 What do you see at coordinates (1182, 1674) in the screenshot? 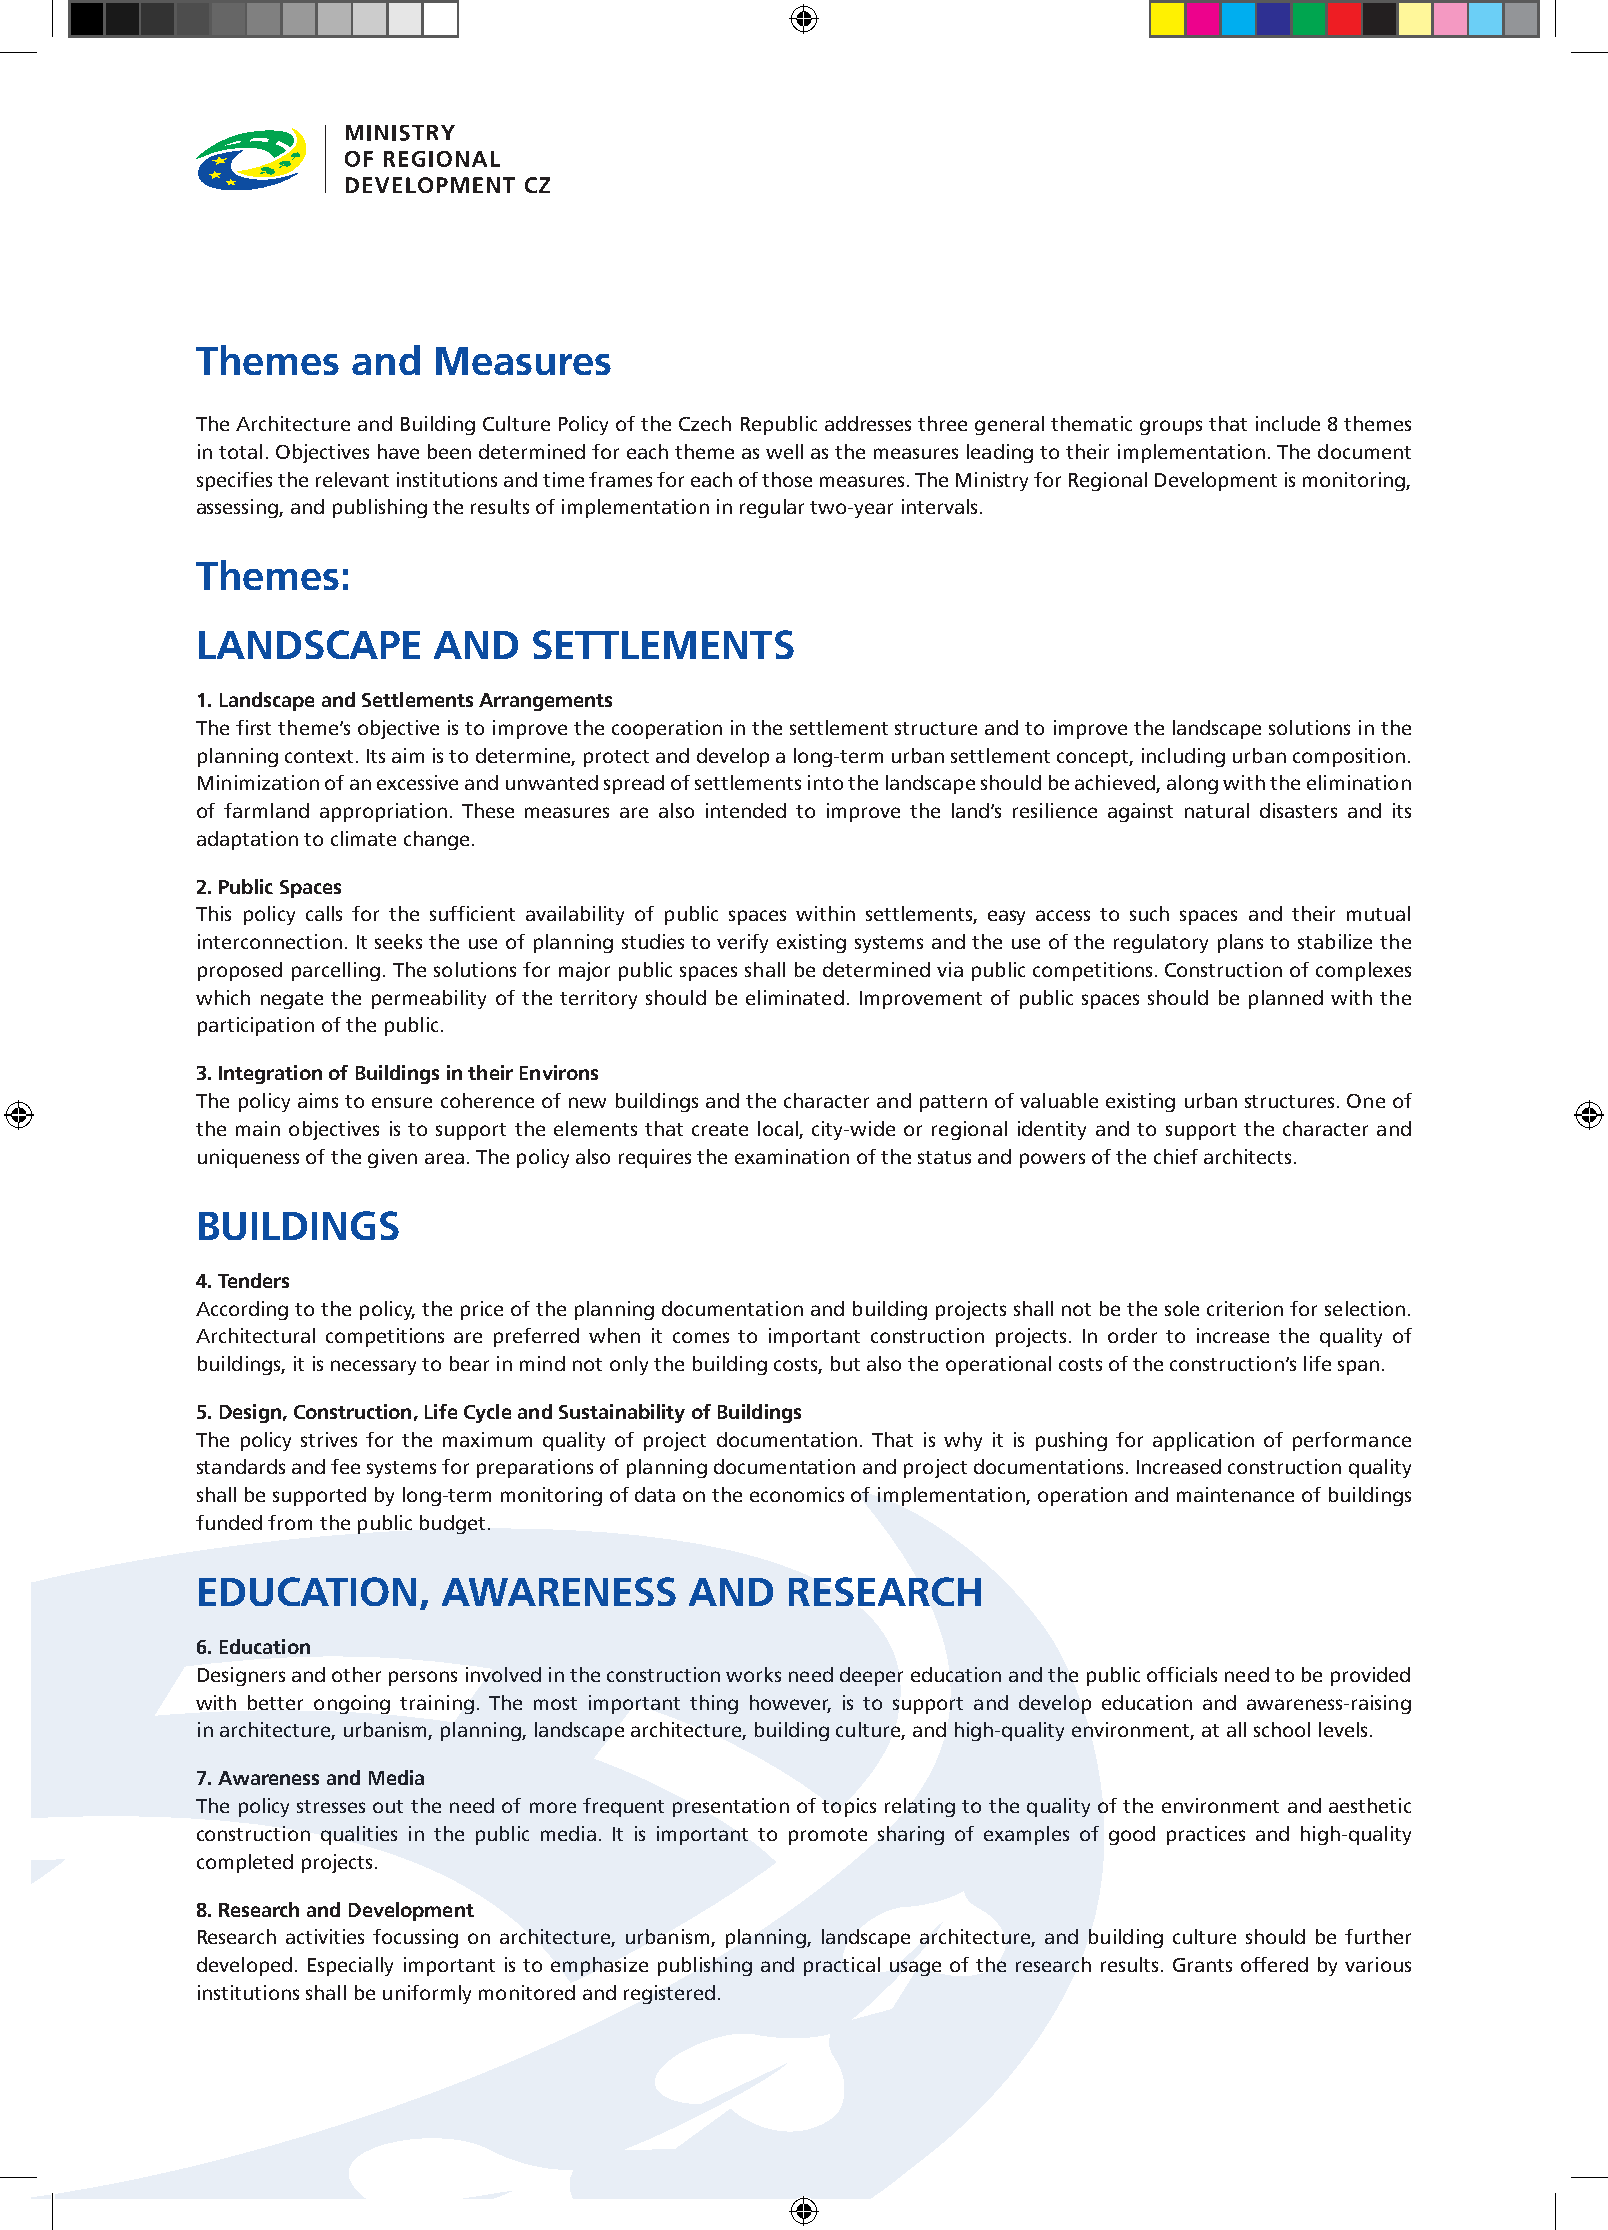
I see `officials` at bounding box center [1182, 1674].
